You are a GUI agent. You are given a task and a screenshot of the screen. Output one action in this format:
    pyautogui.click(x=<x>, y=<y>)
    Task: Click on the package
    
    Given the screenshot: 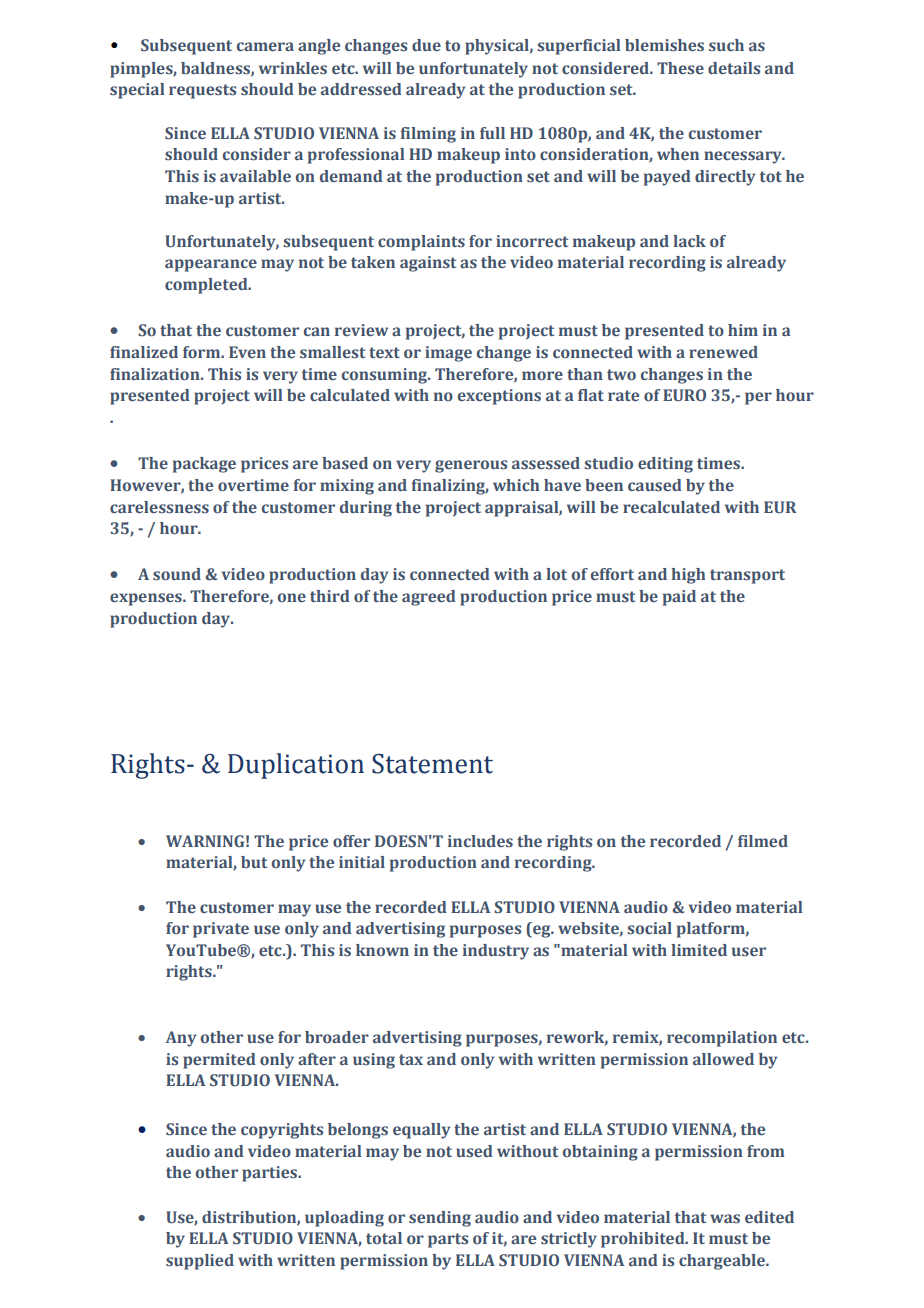 What is the action you would take?
    pyautogui.click(x=204, y=465)
